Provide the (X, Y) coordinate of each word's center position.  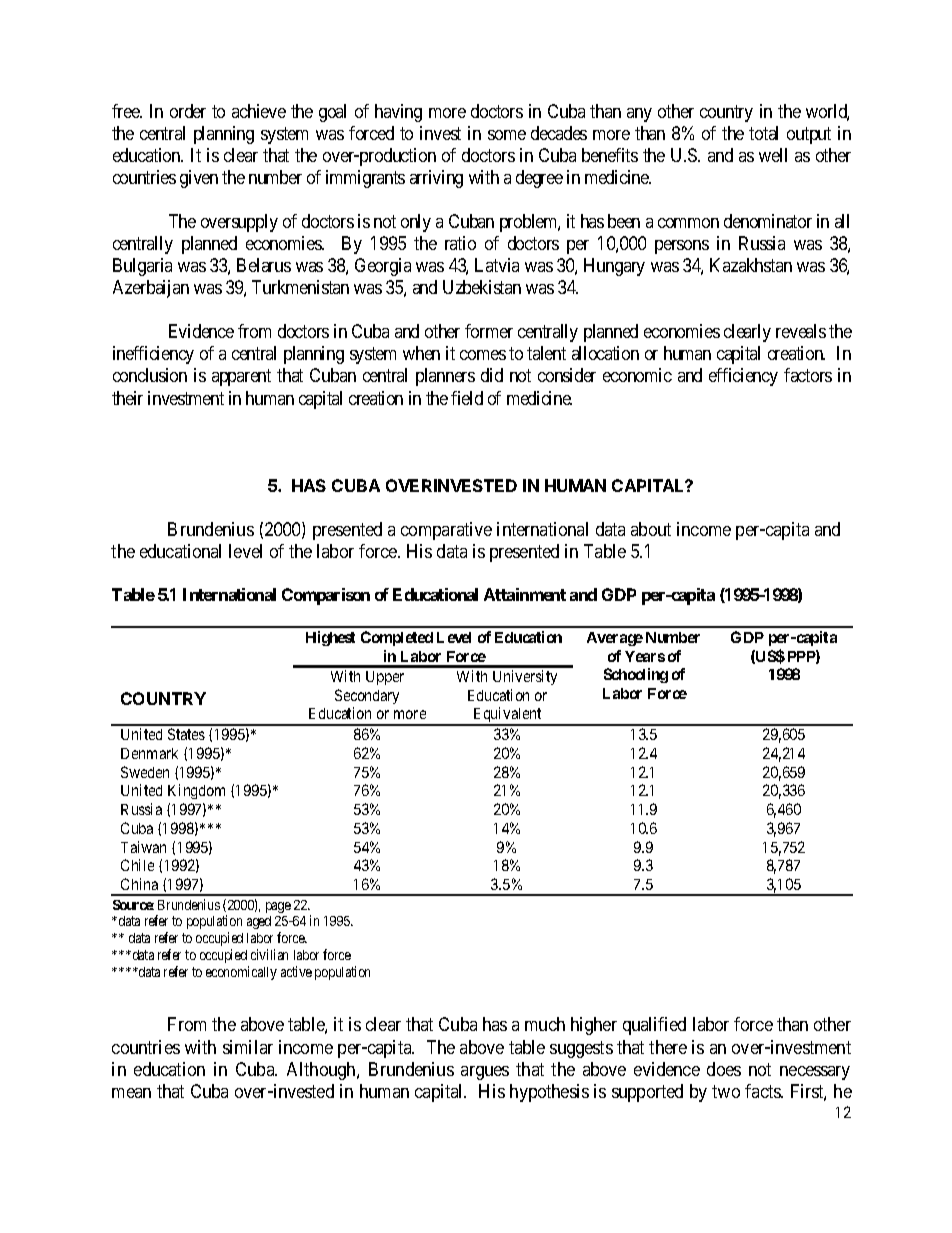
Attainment (525, 594)
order (188, 111)
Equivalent (507, 716)
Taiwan (143, 847)
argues (485, 1073)
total (763, 133)
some (507, 135)
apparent (241, 378)
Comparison (326, 596)
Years (645, 656)
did (492, 375)
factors (808, 375)
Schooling (636, 675)
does (724, 1069)
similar (248, 1047)
